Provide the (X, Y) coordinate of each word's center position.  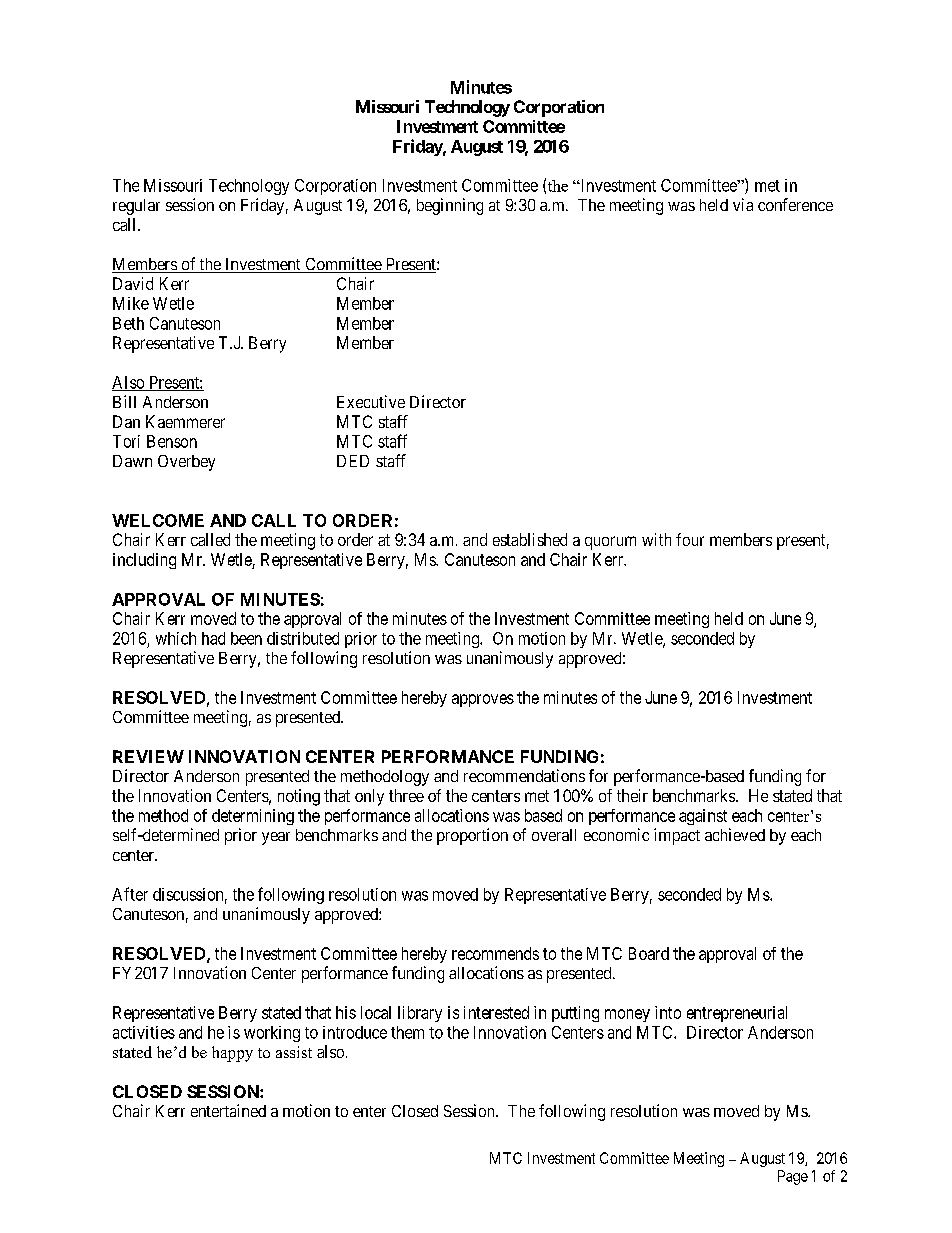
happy (232, 1054)
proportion (472, 836)
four (690, 539)
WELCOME (158, 520)
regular (136, 207)
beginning (450, 206)
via (743, 204)
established (530, 539)
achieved (735, 834)
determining (253, 817)
